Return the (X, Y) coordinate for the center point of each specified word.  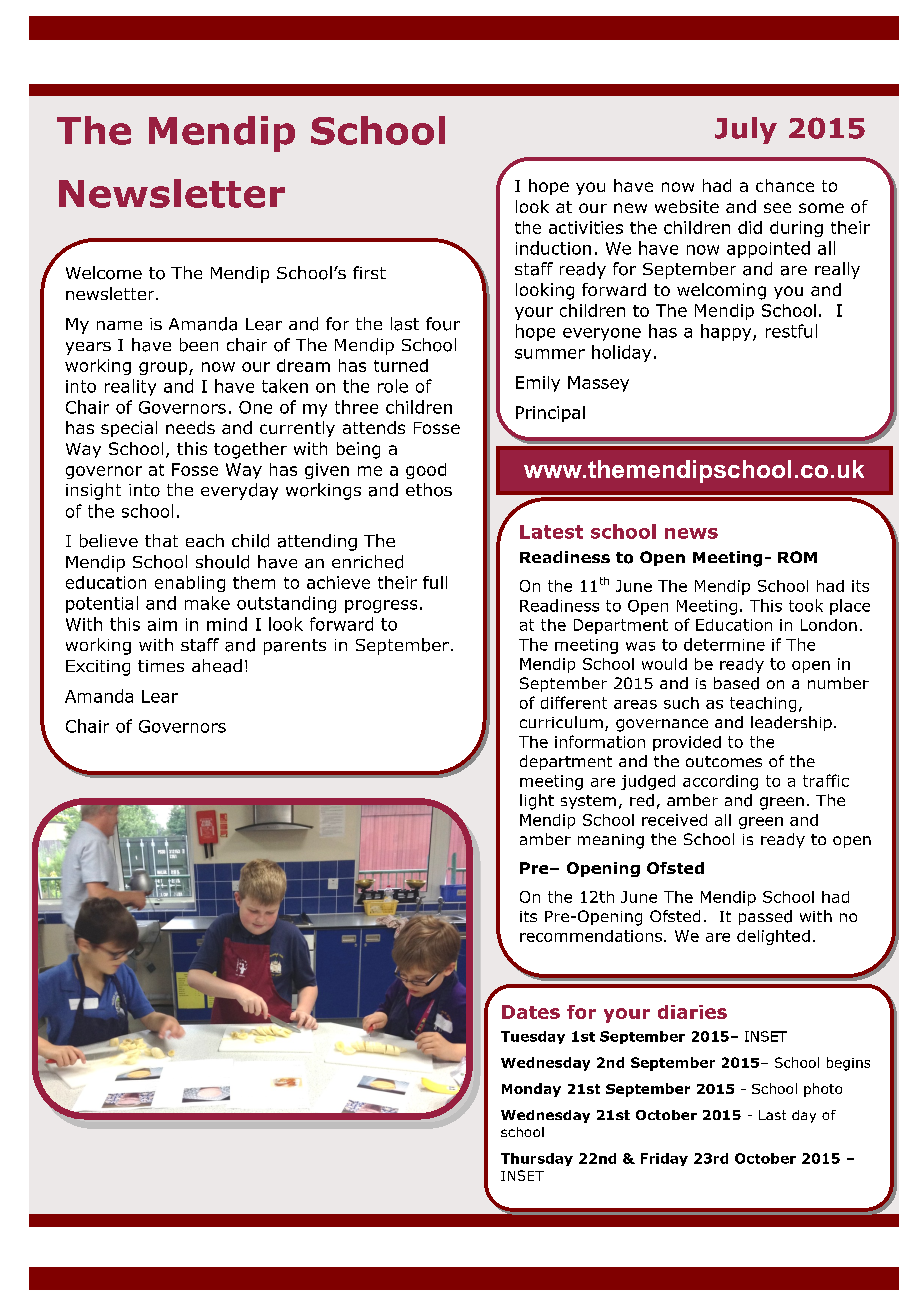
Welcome (104, 273)
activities (586, 227)
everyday (239, 491)
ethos (429, 490)
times (161, 666)
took (806, 605)
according (720, 782)
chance (785, 185)
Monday (531, 1090)
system (588, 802)
